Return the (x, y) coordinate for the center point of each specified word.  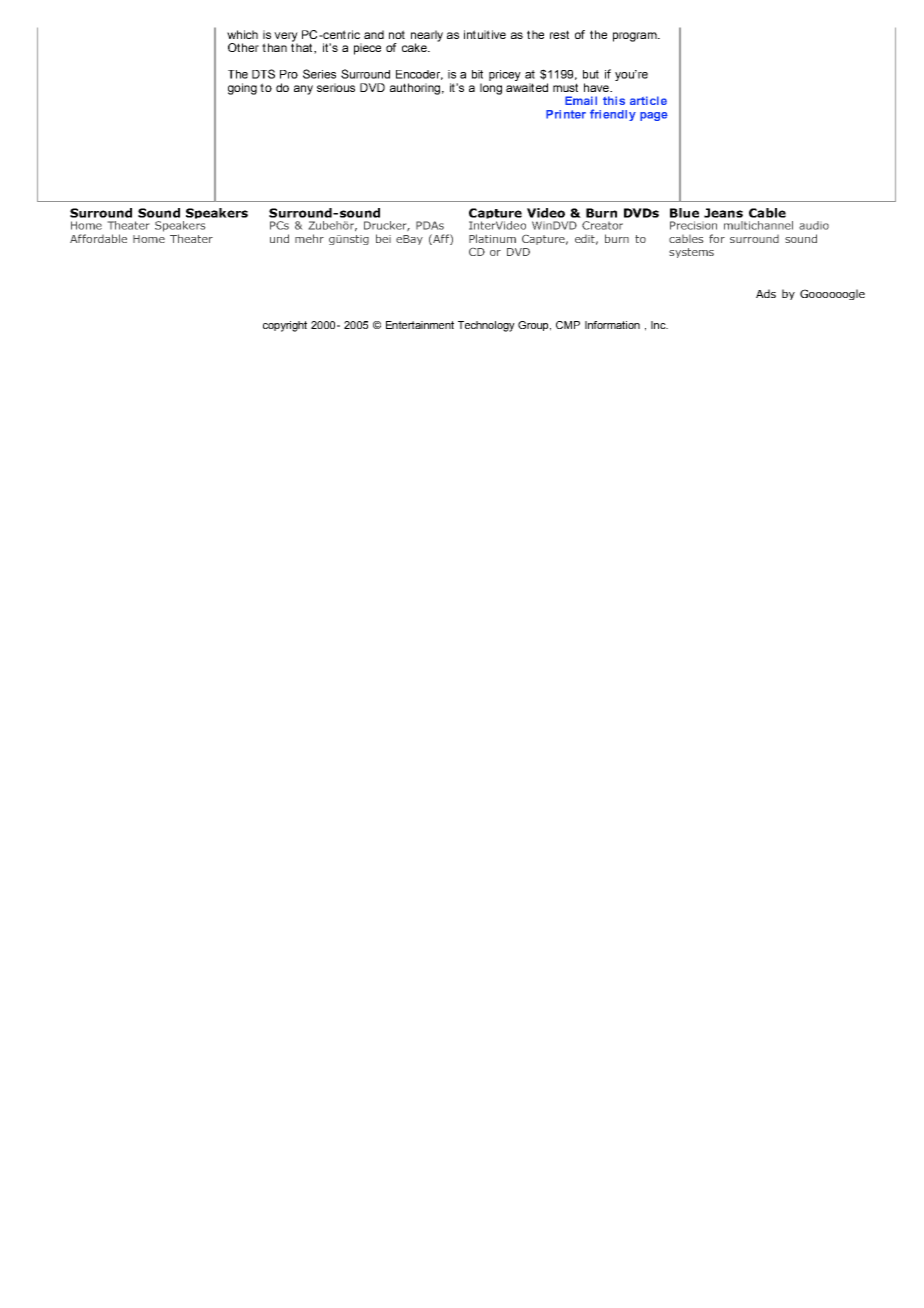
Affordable (98, 238)
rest (559, 34)
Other (243, 47)
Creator (602, 225)
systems (691, 253)
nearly (427, 37)
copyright (285, 326)
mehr (309, 238)
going (242, 89)
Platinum (492, 238)
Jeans (723, 213)
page (654, 116)
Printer (566, 114)
